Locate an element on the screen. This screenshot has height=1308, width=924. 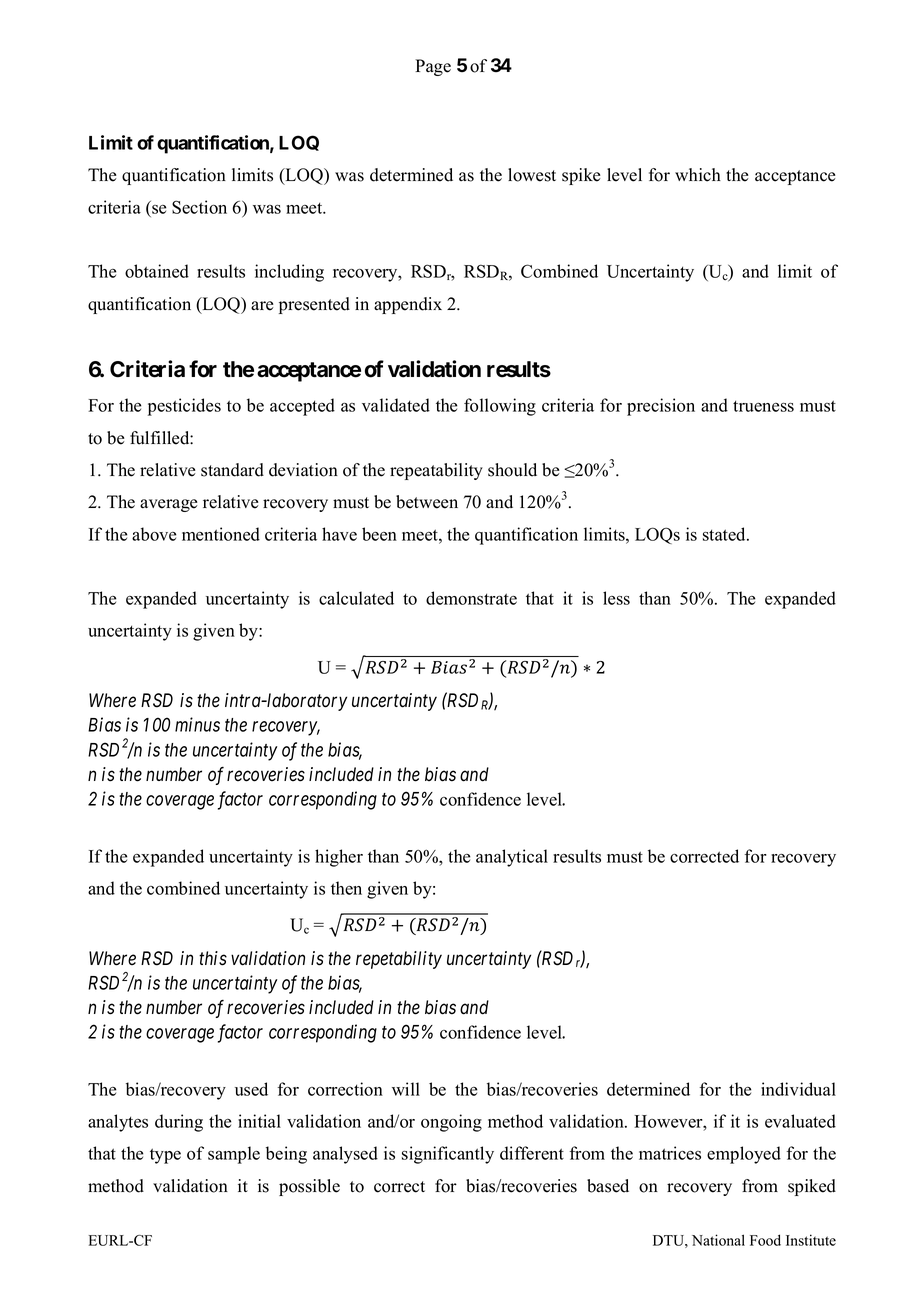
minus is located at coordinates (197, 724).
